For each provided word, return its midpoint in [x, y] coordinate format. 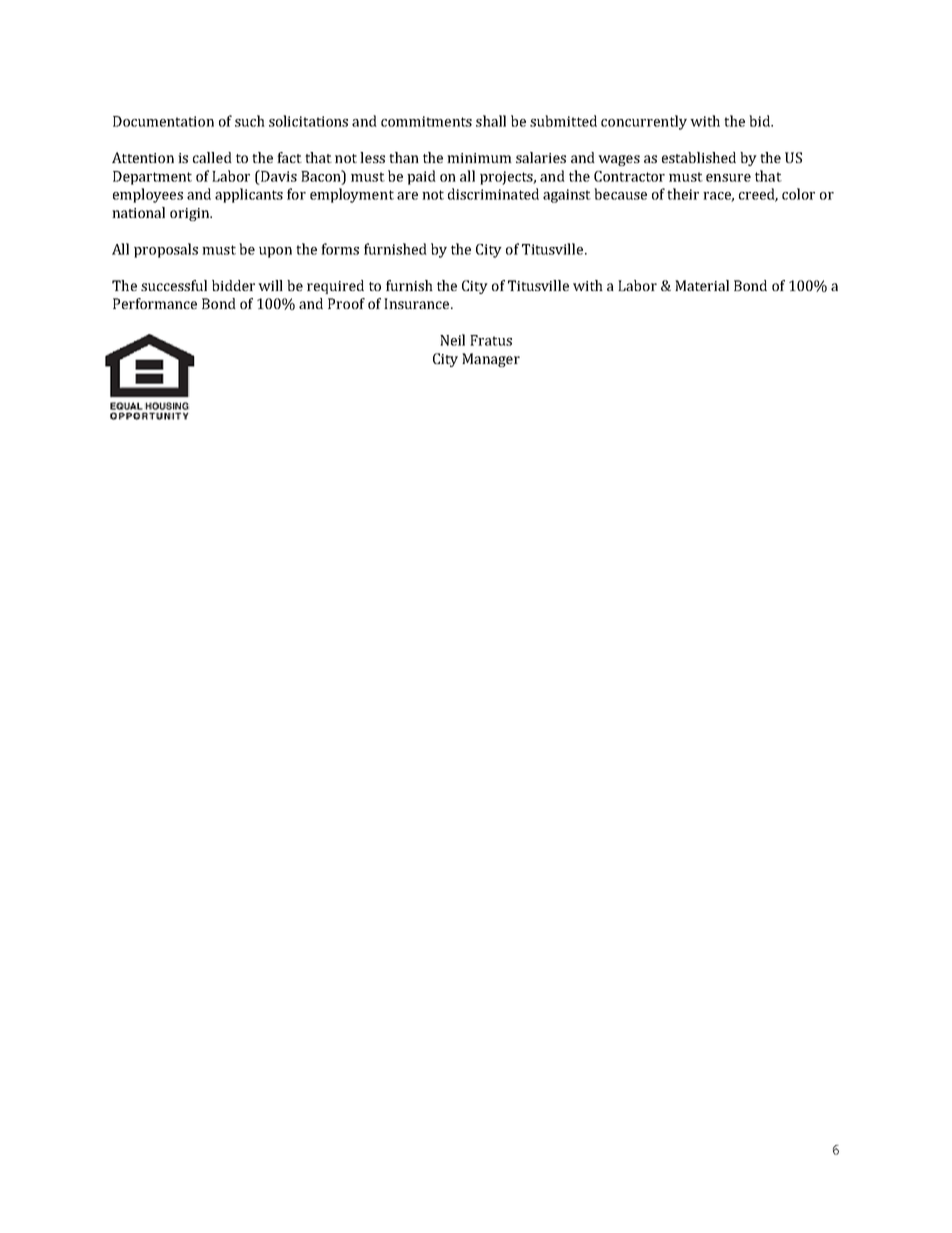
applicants [249, 195]
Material [702, 285]
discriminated [493, 194]
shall [491, 121]
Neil [452, 340]
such [250, 121]
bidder [233, 285]
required [335, 287]
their [683, 194]
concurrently [644, 122]
